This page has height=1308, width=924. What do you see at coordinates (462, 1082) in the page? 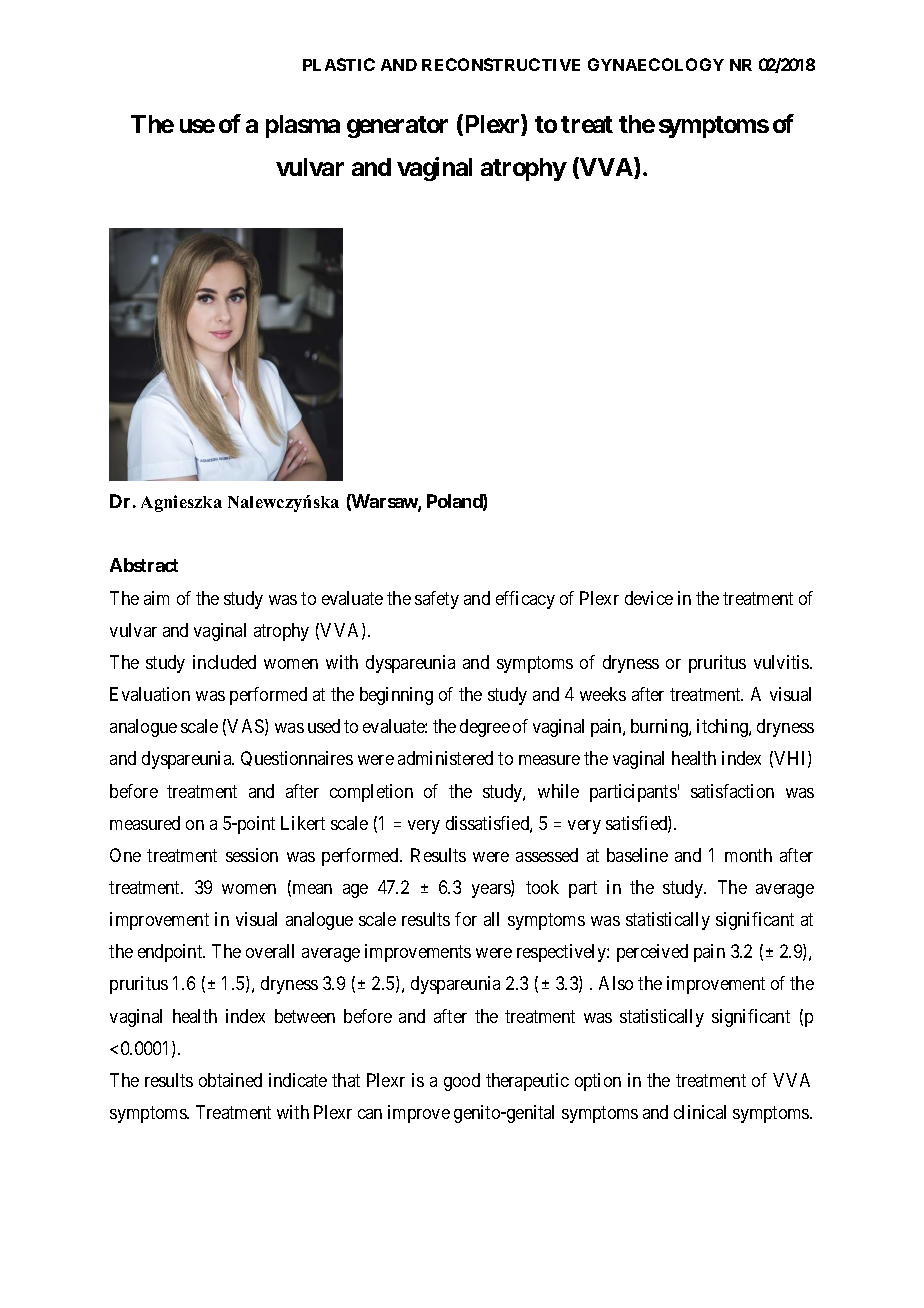
I see `good` at bounding box center [462, 1082].
